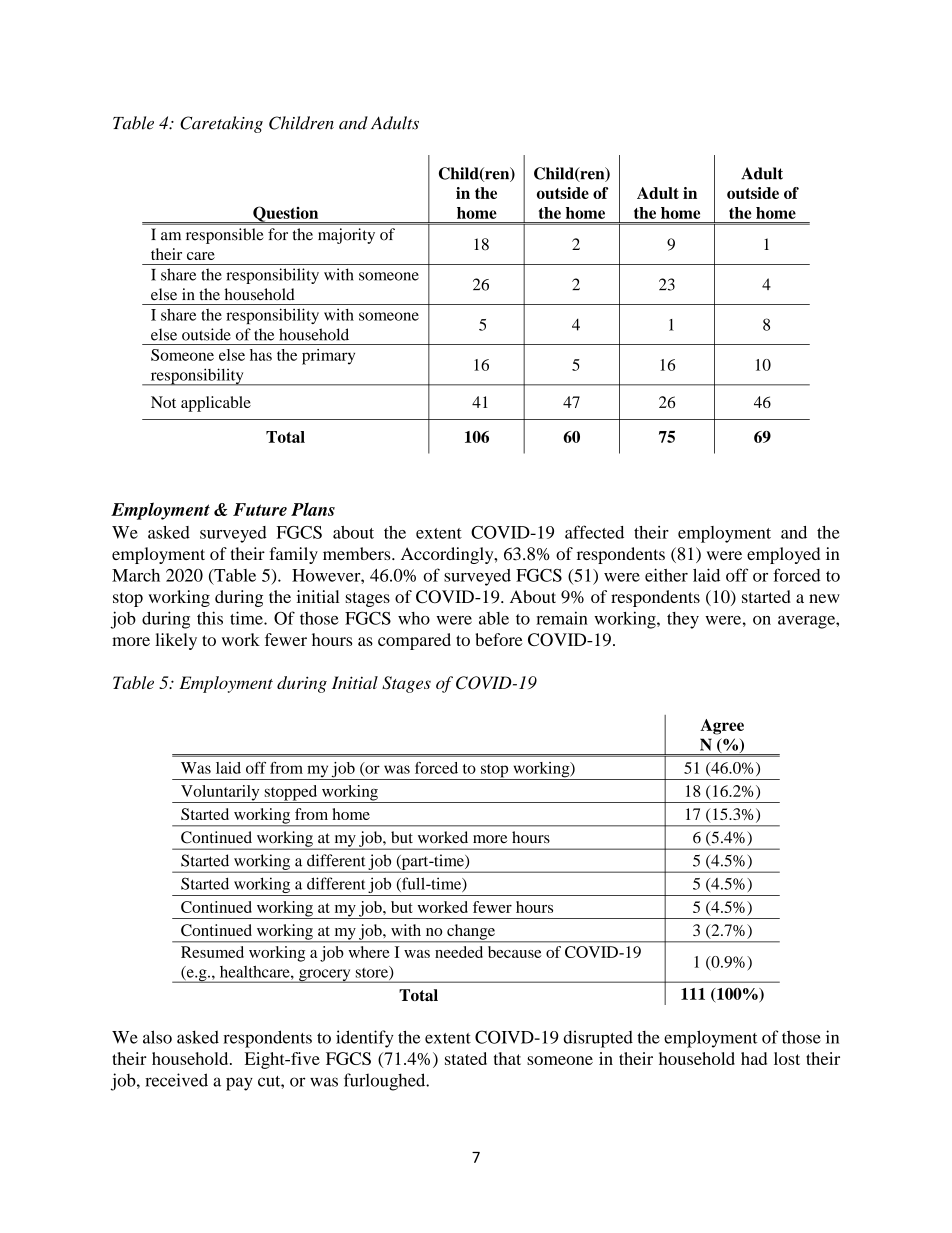 The width and height of the screenshot is (952, 1233). I want to click on Voluntarily, so click(220, 794).
